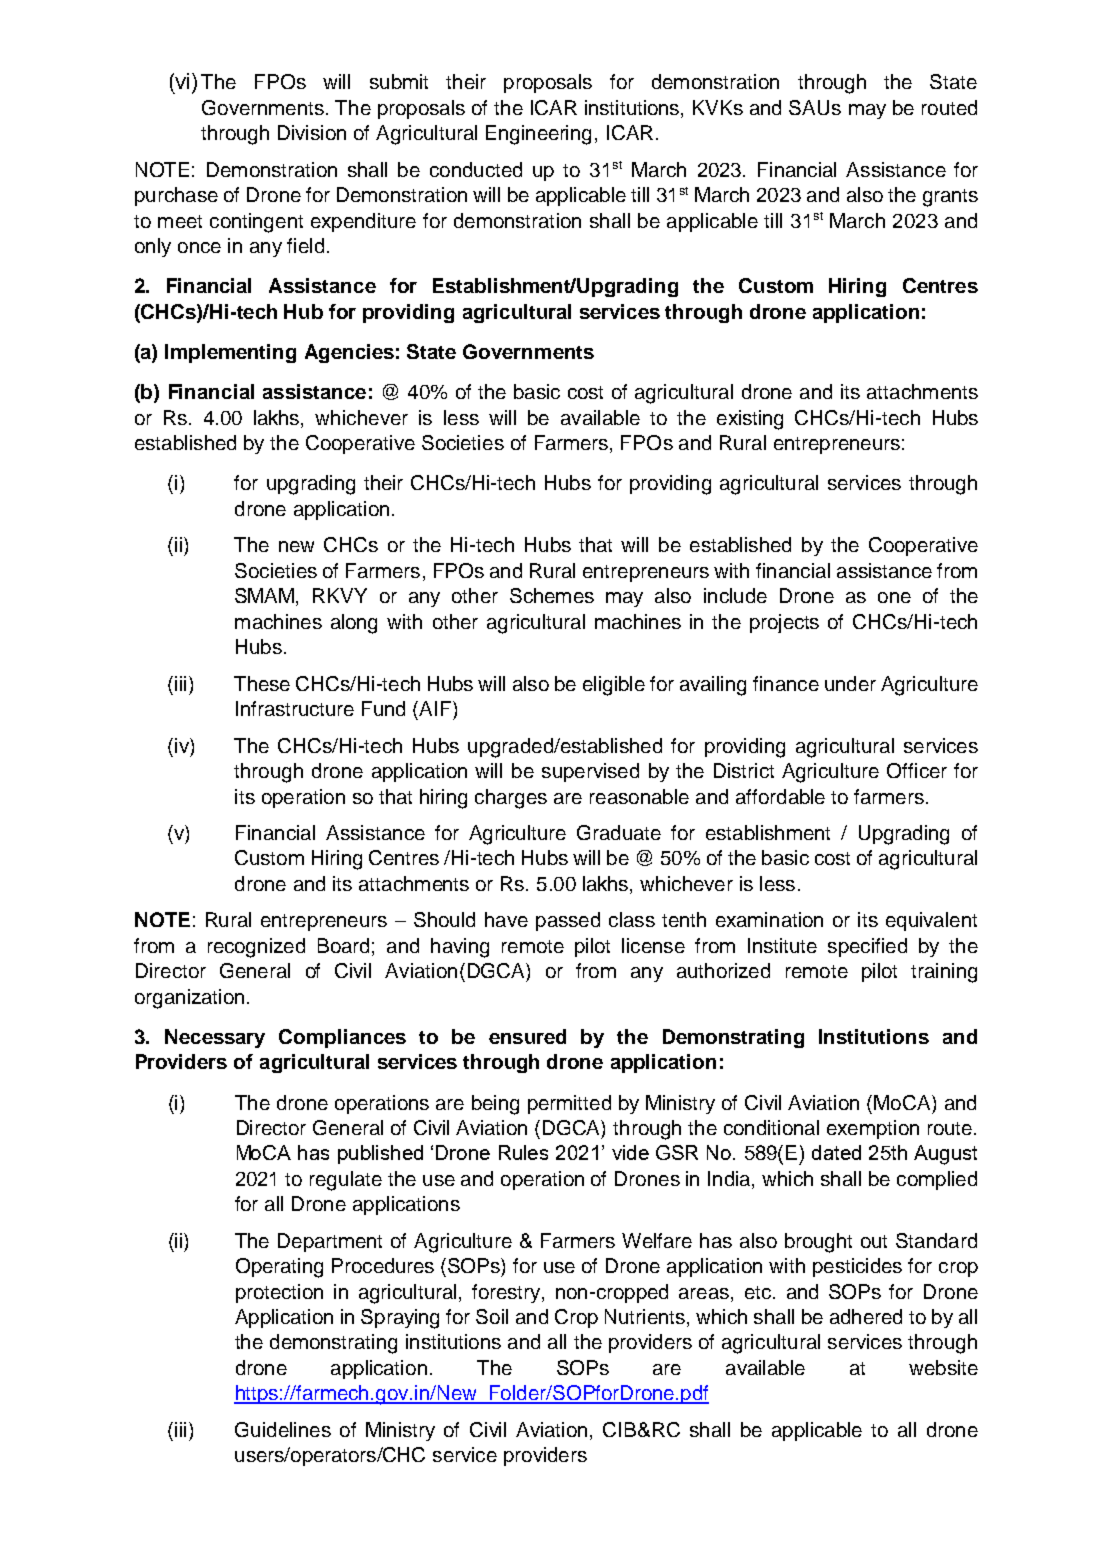 Image resolution: width=1108 pixels, height=1567 pixels. I want to click on existing, so click(750, 420).
